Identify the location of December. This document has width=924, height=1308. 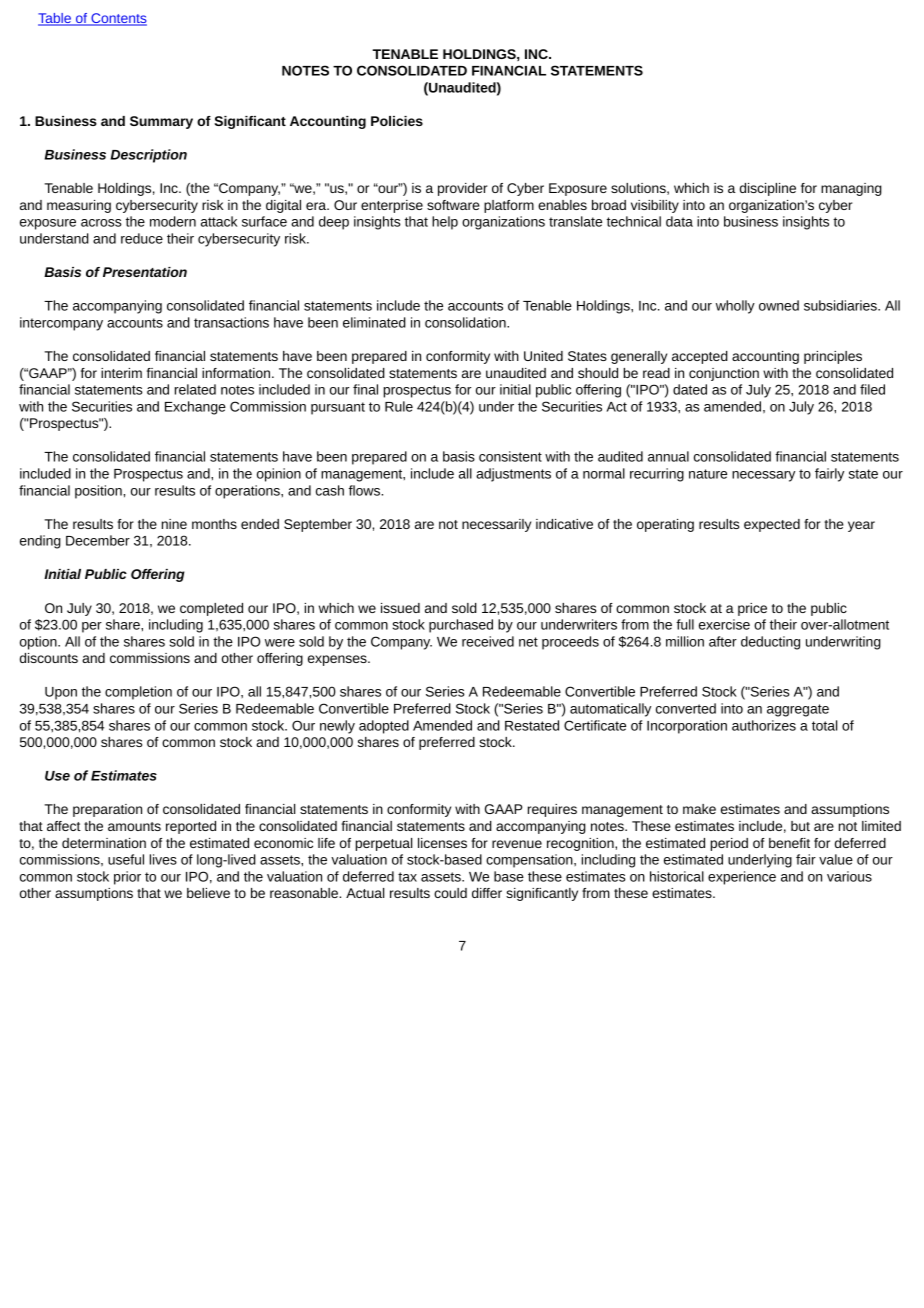
(98, 540).
